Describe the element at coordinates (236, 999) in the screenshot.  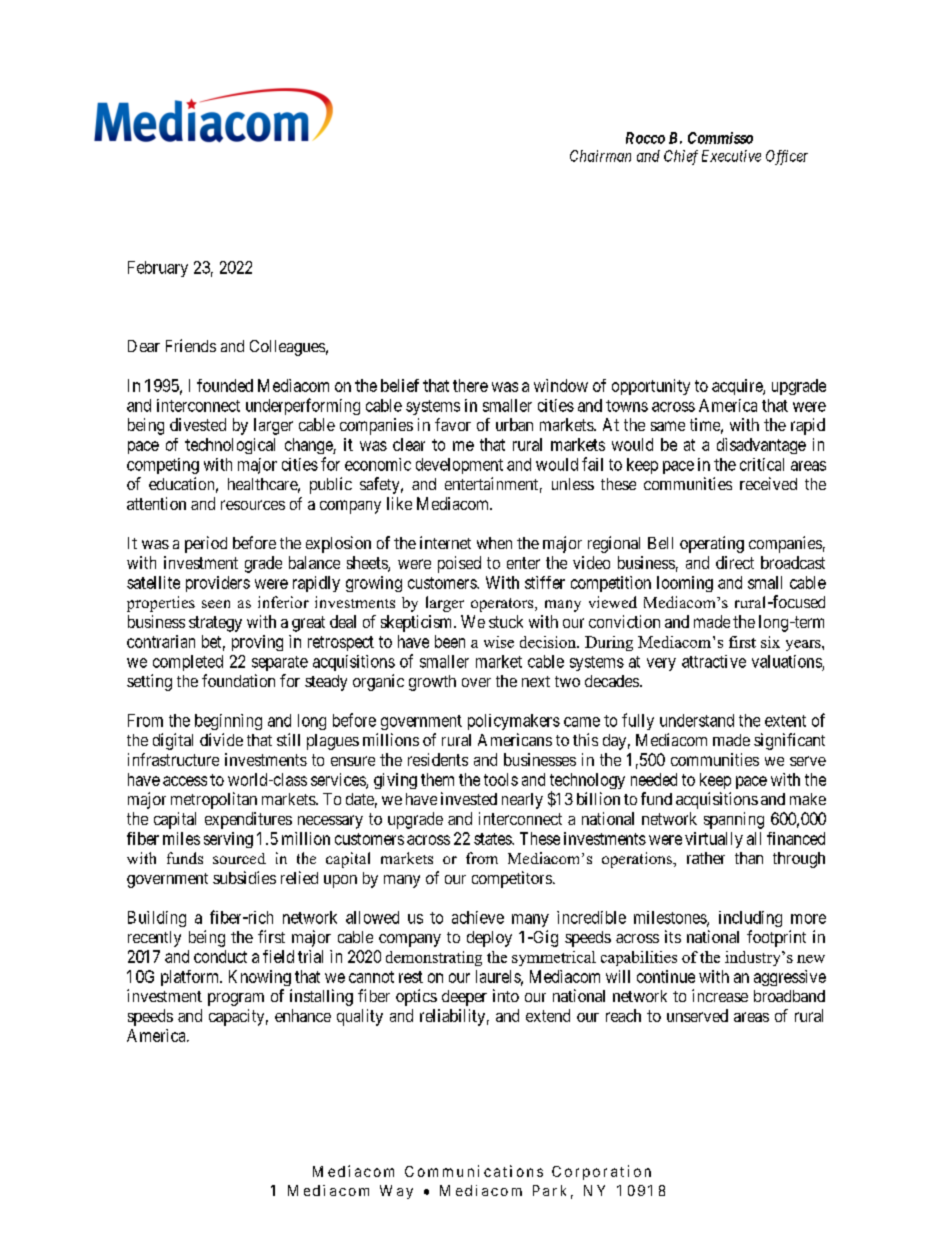
I see `program` at that location.
